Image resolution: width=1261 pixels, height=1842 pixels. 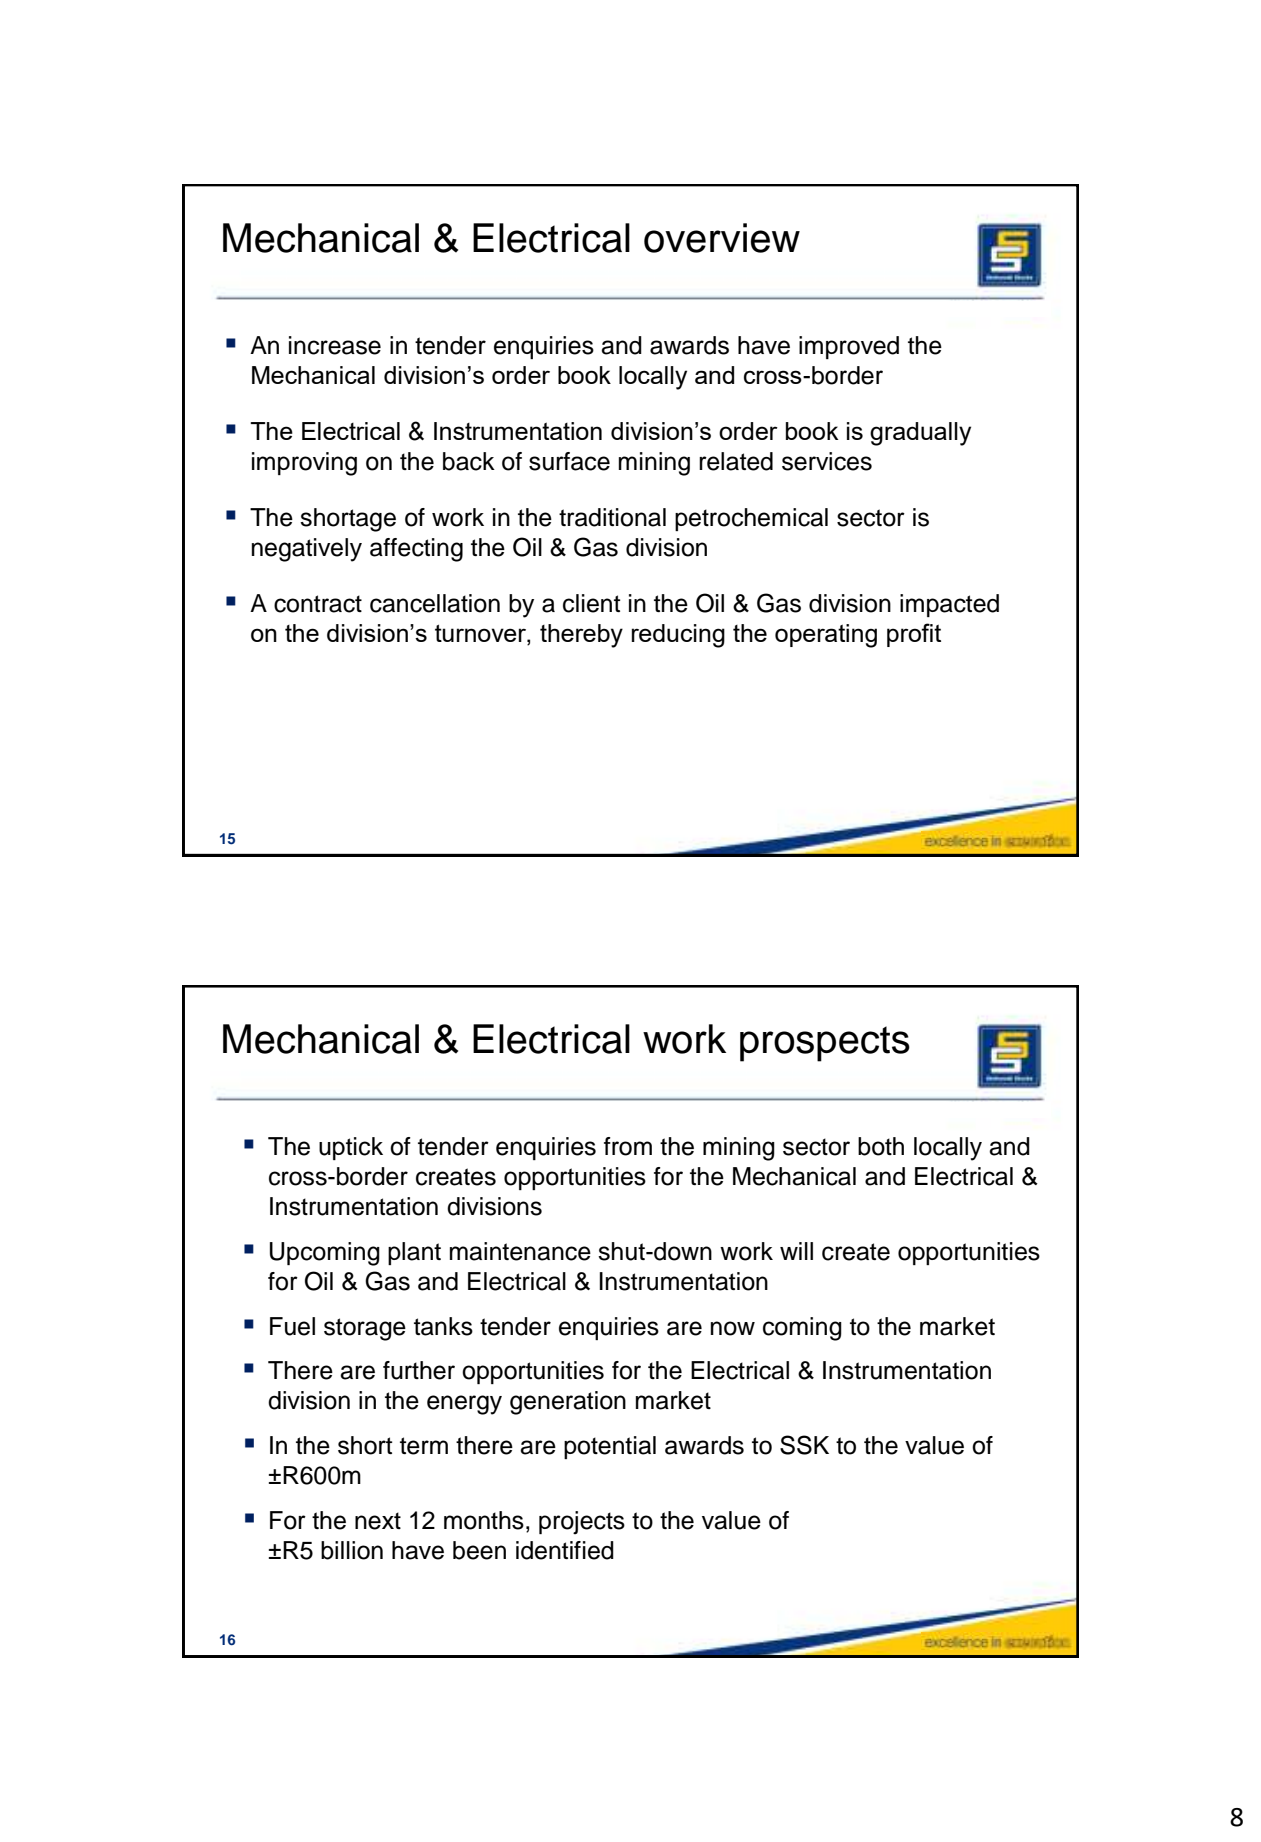 I want to click on prospects, so click(x=825, y=1044).
